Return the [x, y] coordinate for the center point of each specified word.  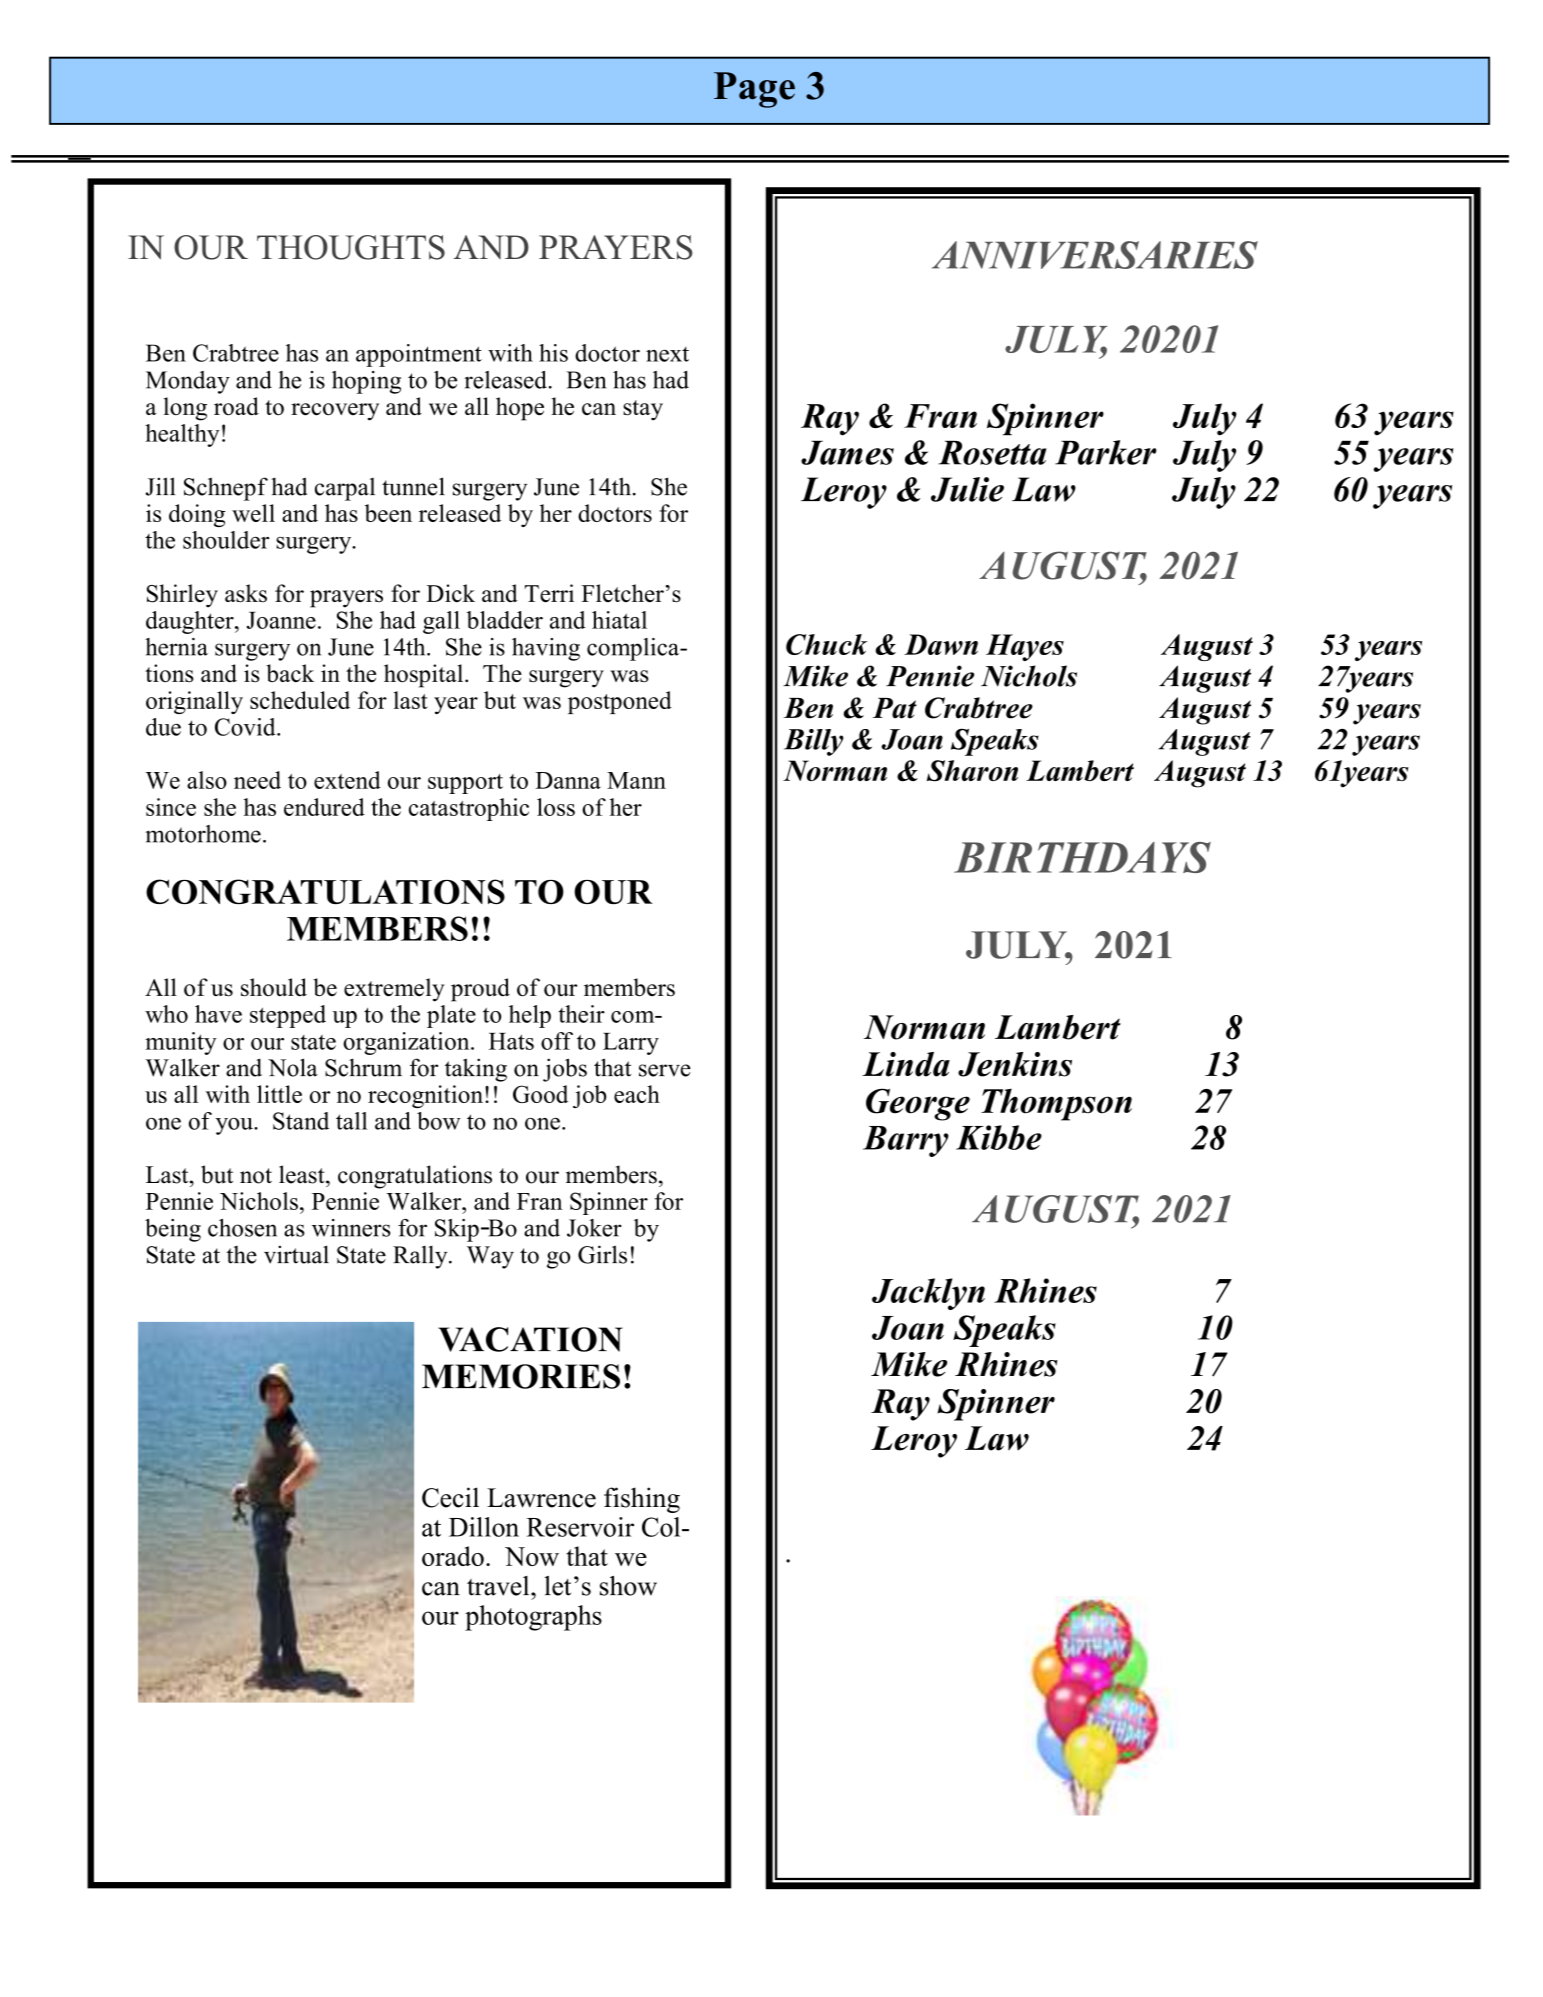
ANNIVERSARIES [1095, 255]
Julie [967, 489]
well [253, 513]
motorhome [203, 834]
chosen [242, 1228]
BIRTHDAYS [1082, 857]
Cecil [450, 1497]
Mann [636, 780]
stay [643, 410]
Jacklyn [928, 1294]
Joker [594, 1228]
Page [754, 90]
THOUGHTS [351, 247]
